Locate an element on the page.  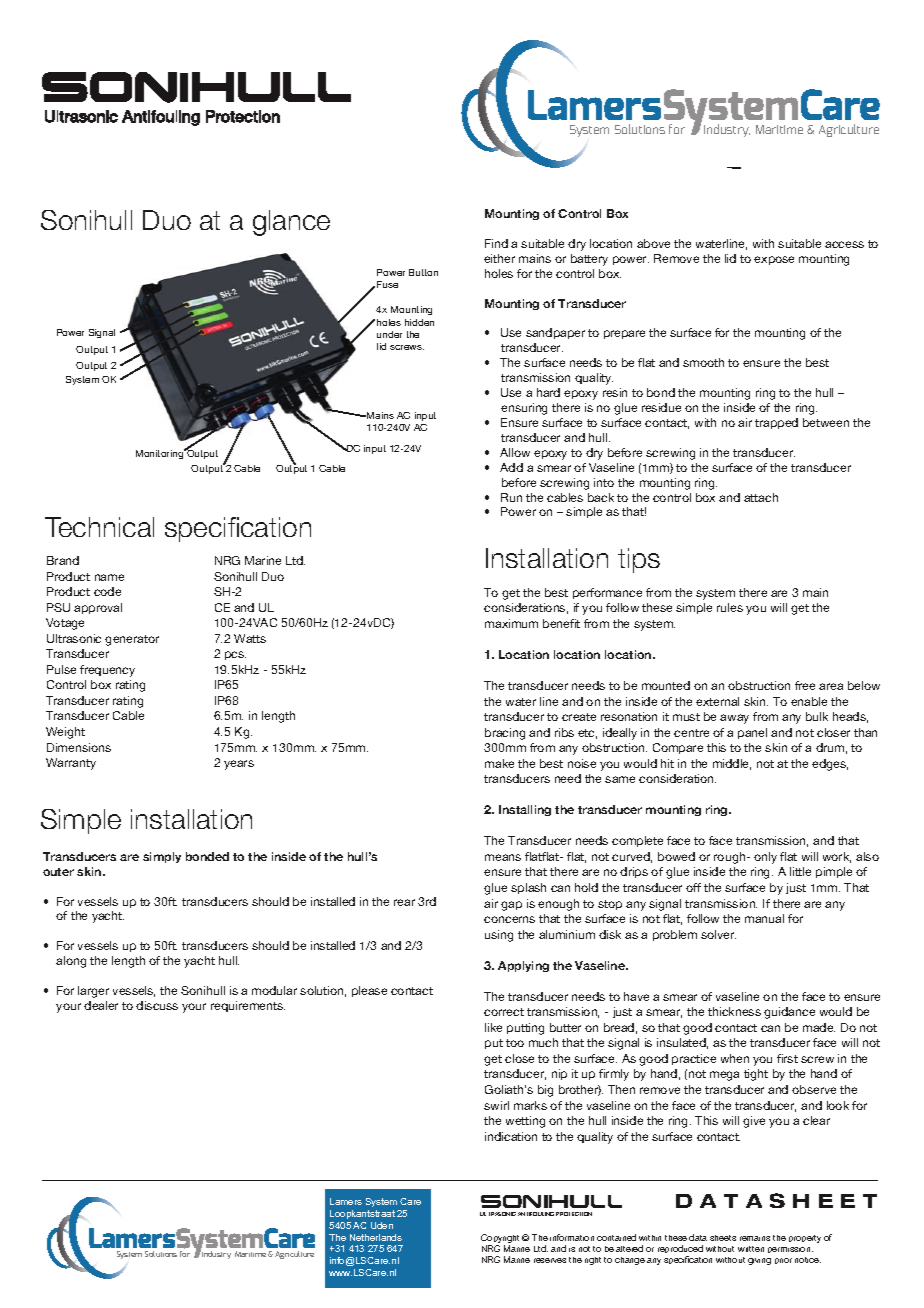
either is located at coordinates (499, 258).
